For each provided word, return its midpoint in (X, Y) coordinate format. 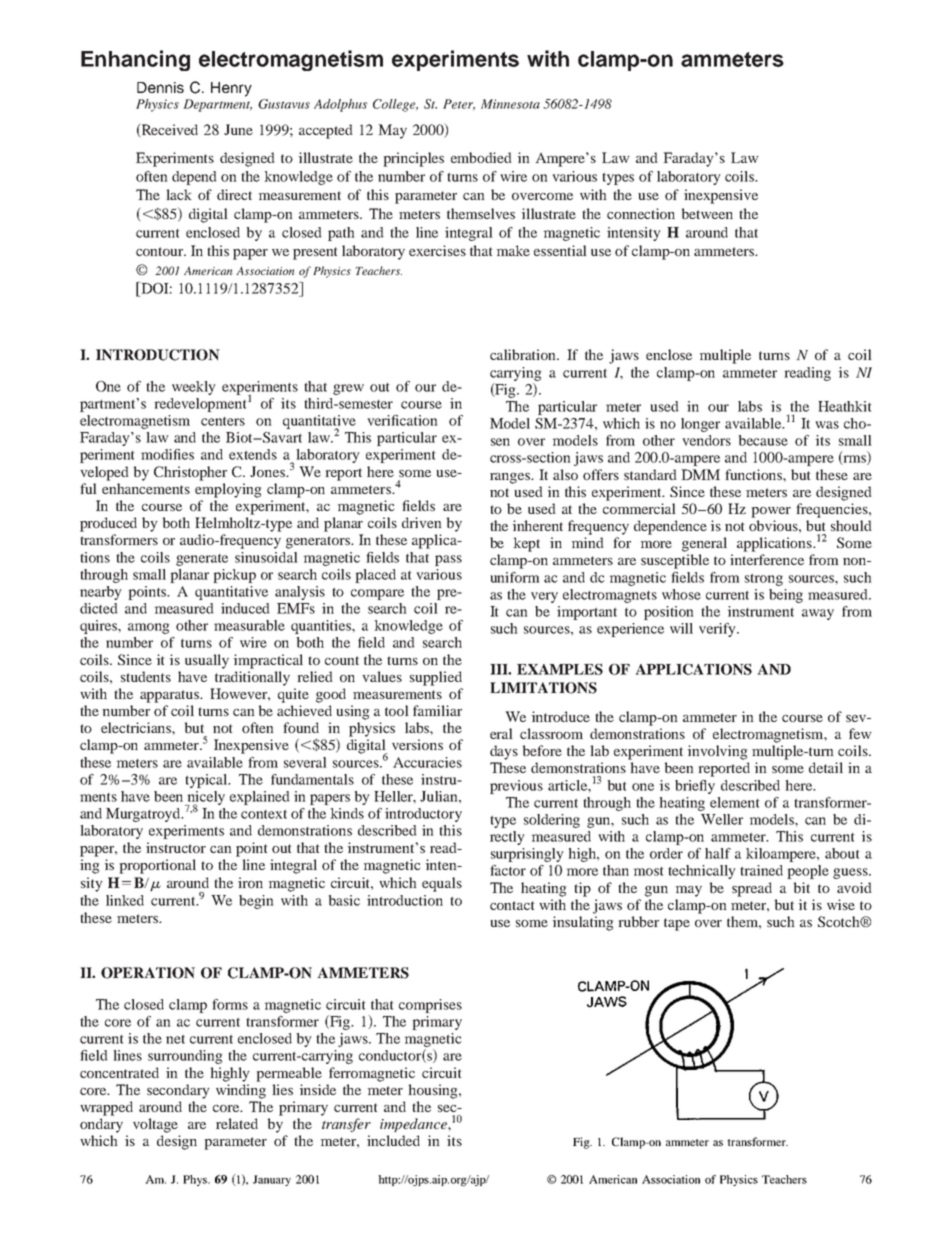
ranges (511, 478)
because (763, 440)
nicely (205, 799)
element (735, 802)
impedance (414, 1125)
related (237, 1123)
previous (516, 787)
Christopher (190, 473)
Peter (459, 105)
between (707, 213)
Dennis (160, 87)
